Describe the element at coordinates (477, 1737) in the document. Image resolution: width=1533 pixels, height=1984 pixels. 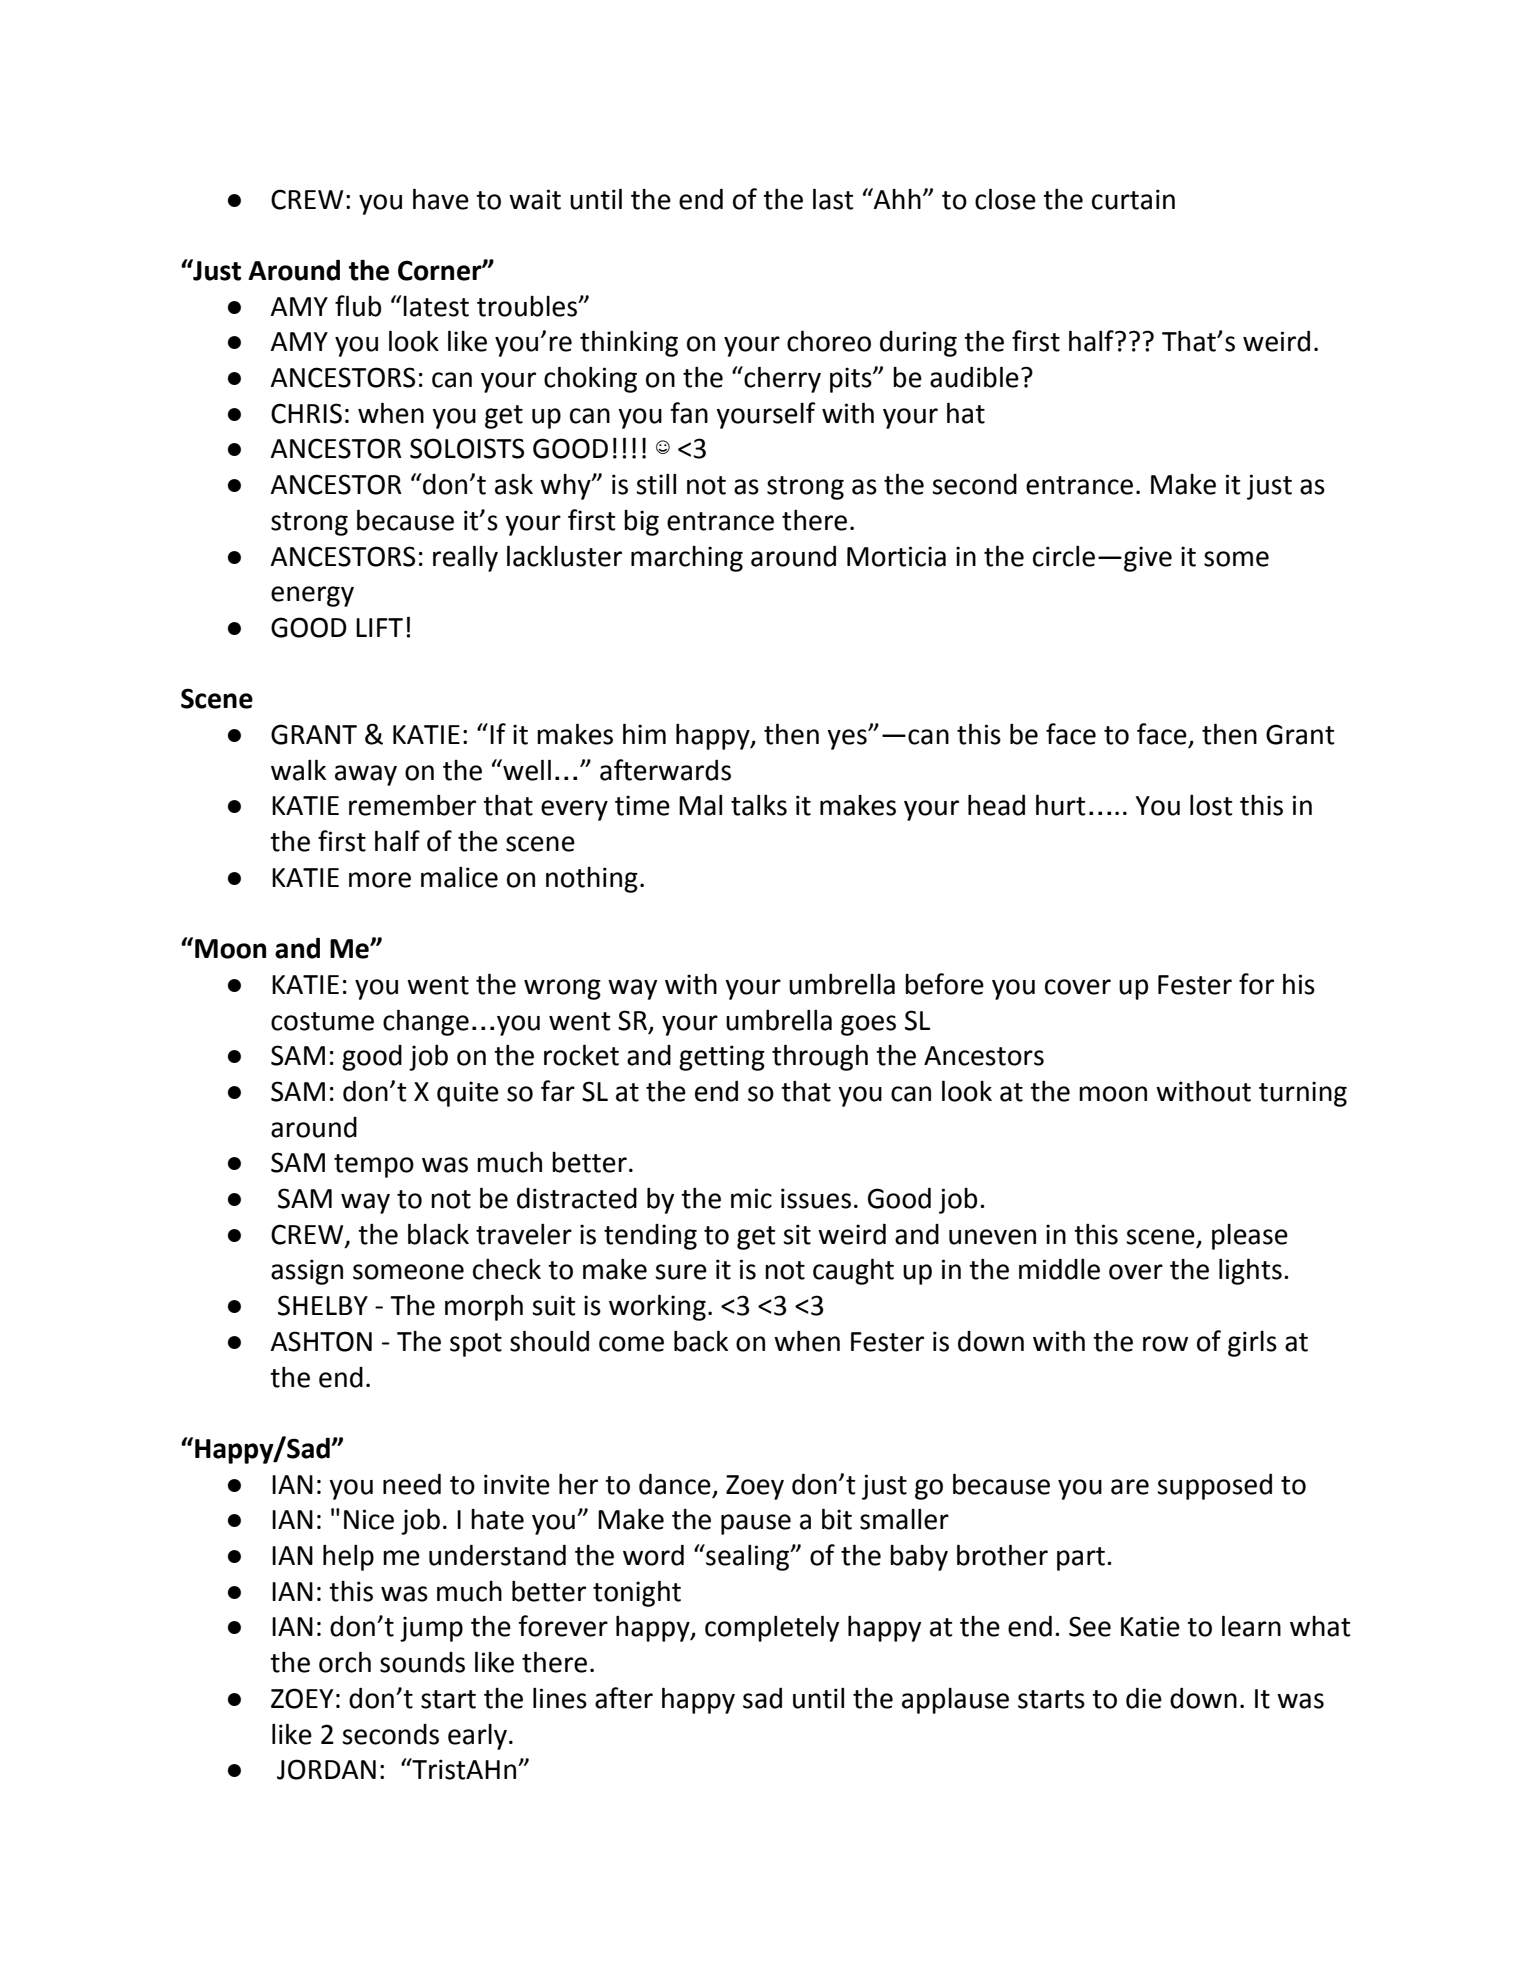
I see `early` at that location.
